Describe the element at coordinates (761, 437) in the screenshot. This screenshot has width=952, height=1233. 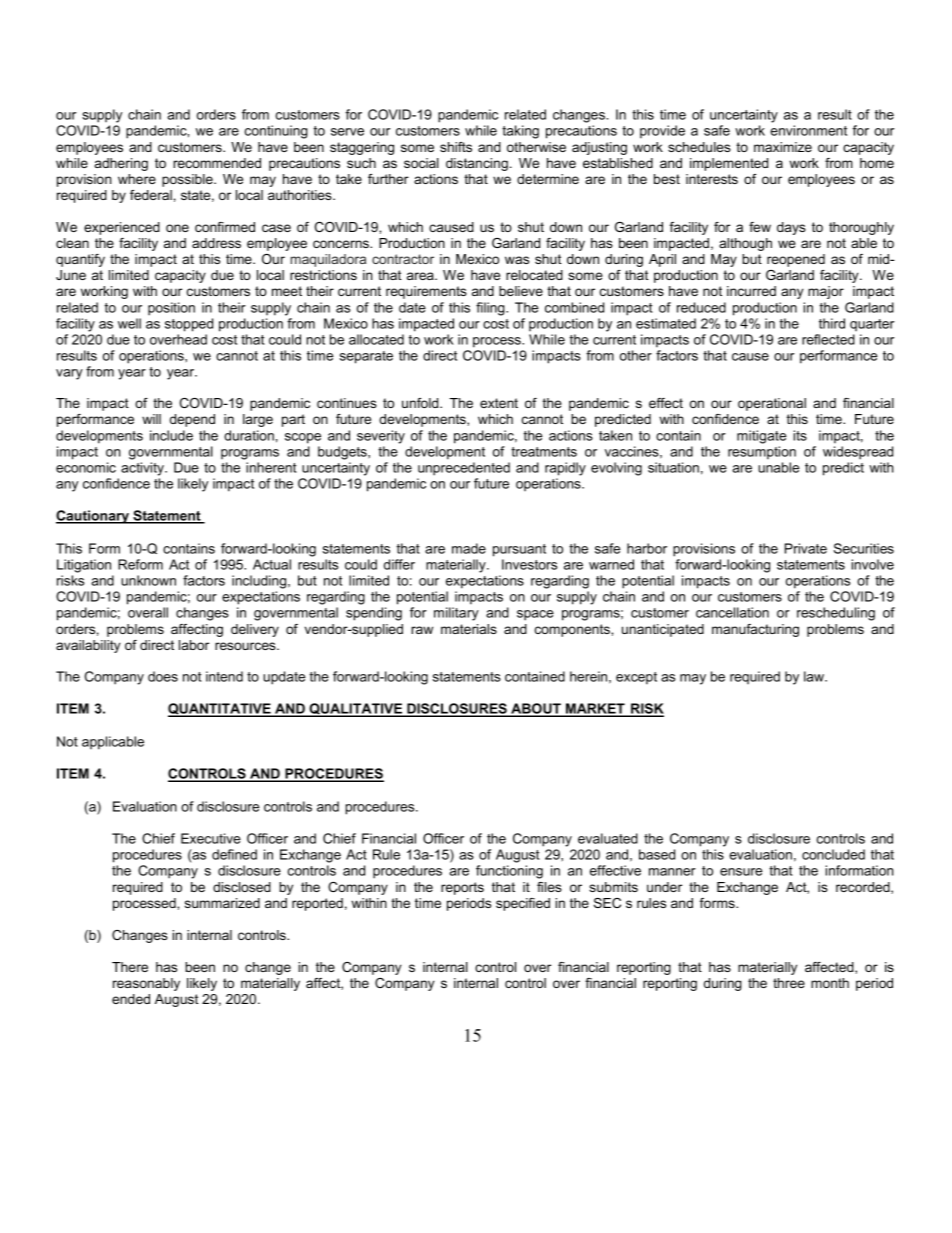
I see `mitigate` at that location.
